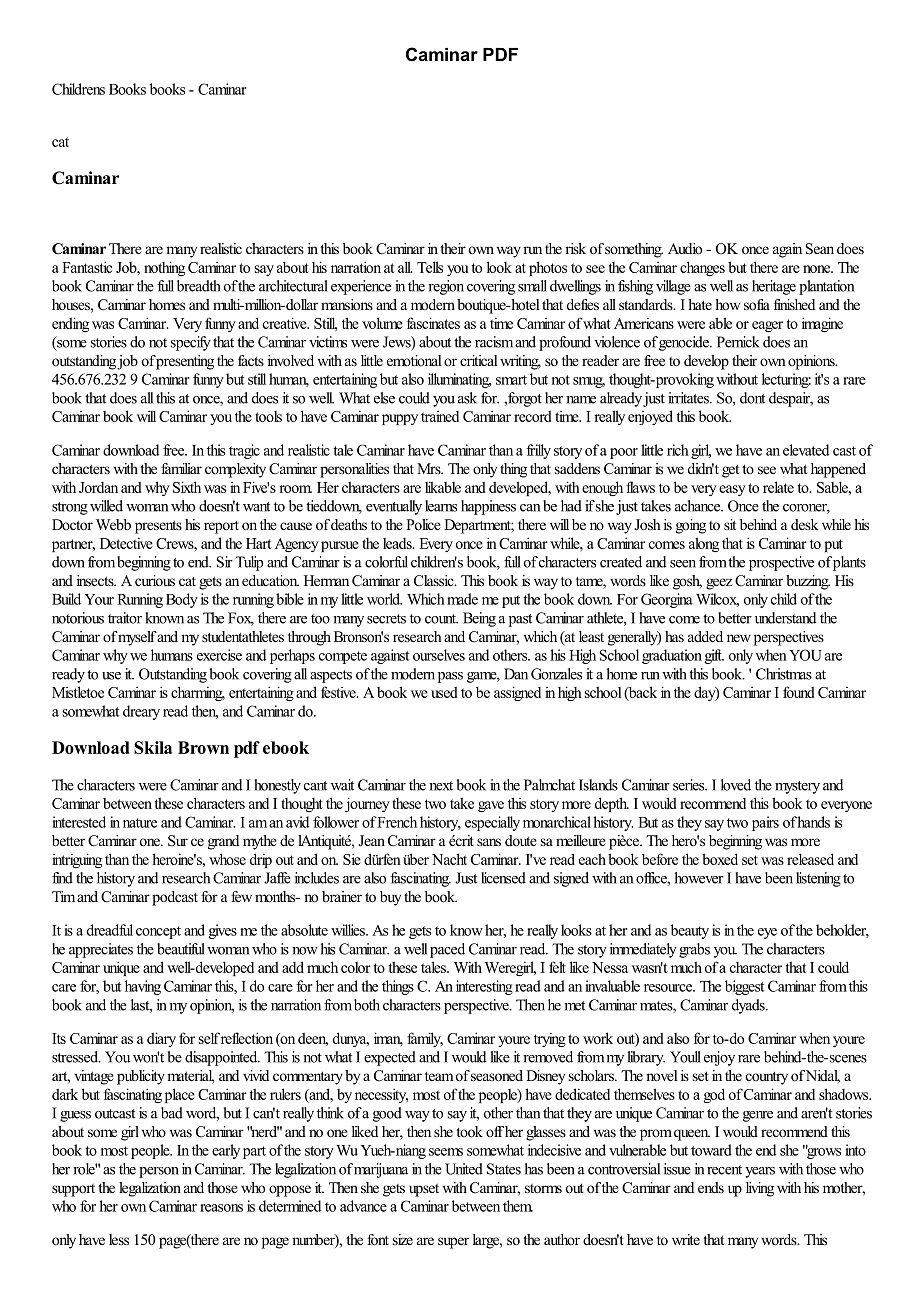  What do you see at coordinates (141, 712) in the screenshot?
I see `dreary` at bounding box center [141, 712].
